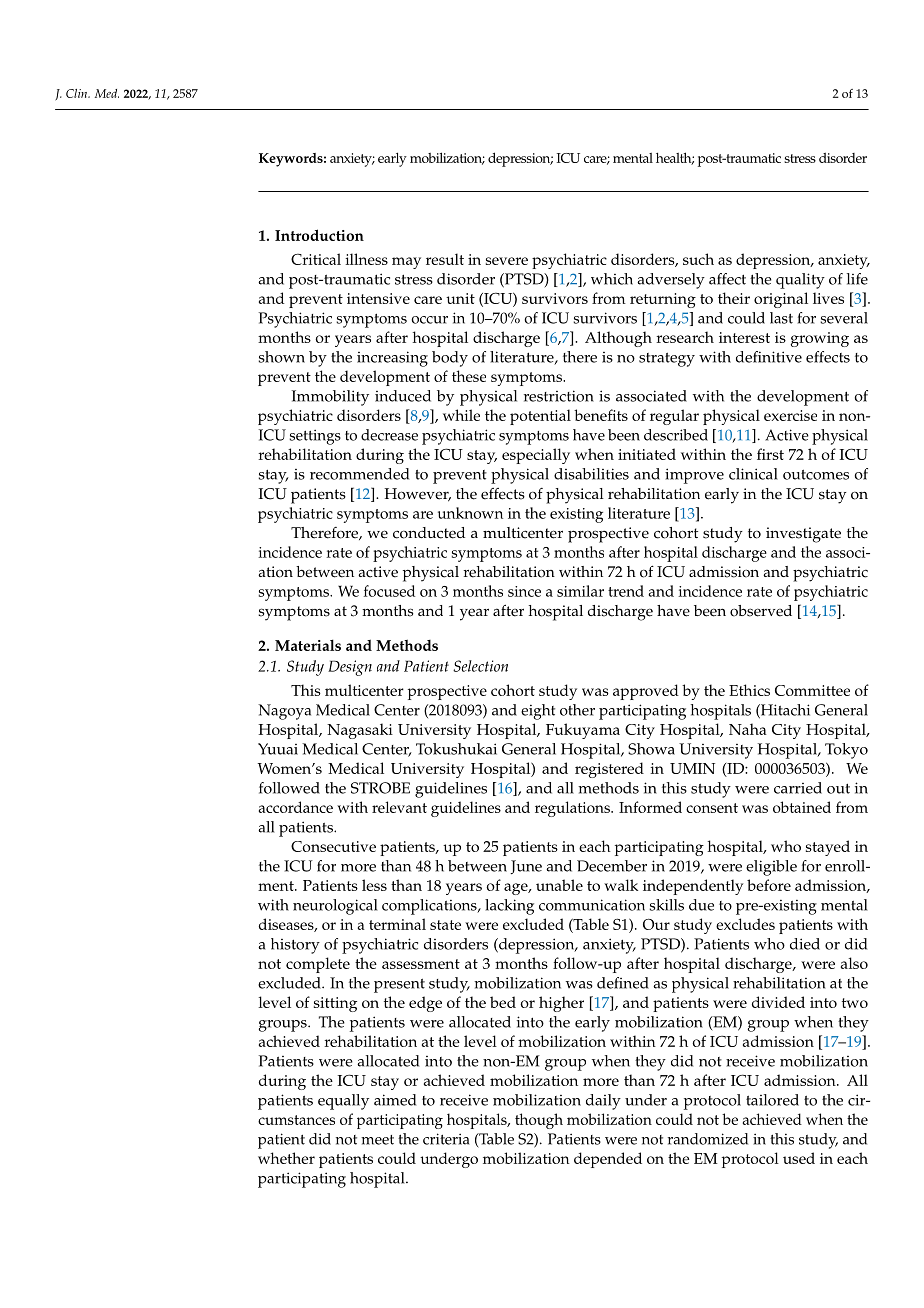 Image resolution: width=924 pixels, height=1308 pixels. Describe the element at coordinates (771, 868) in the page. I see `eligible` at that location.
